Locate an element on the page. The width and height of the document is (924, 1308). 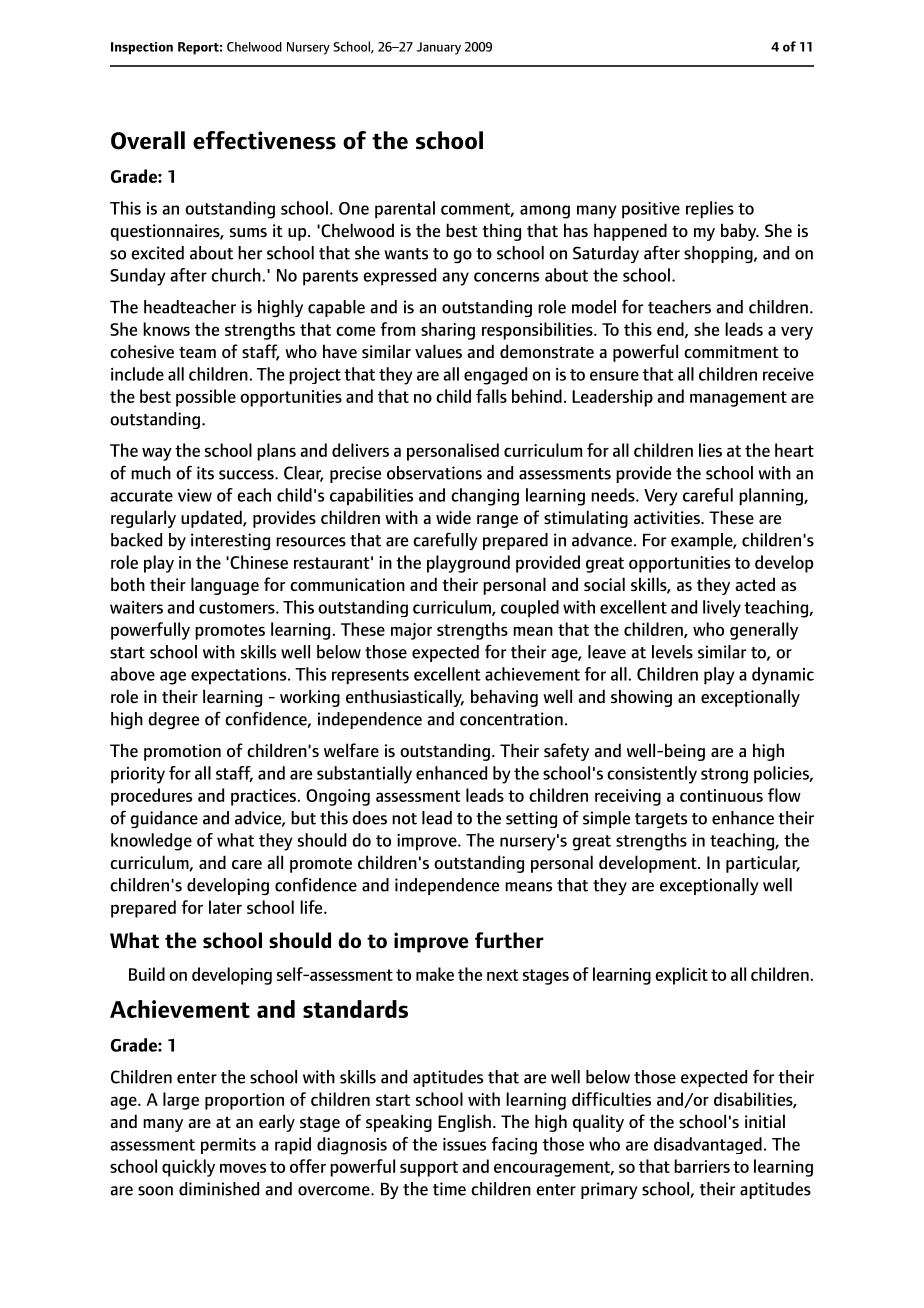
quickly is located at coordinates (188, 1168).
